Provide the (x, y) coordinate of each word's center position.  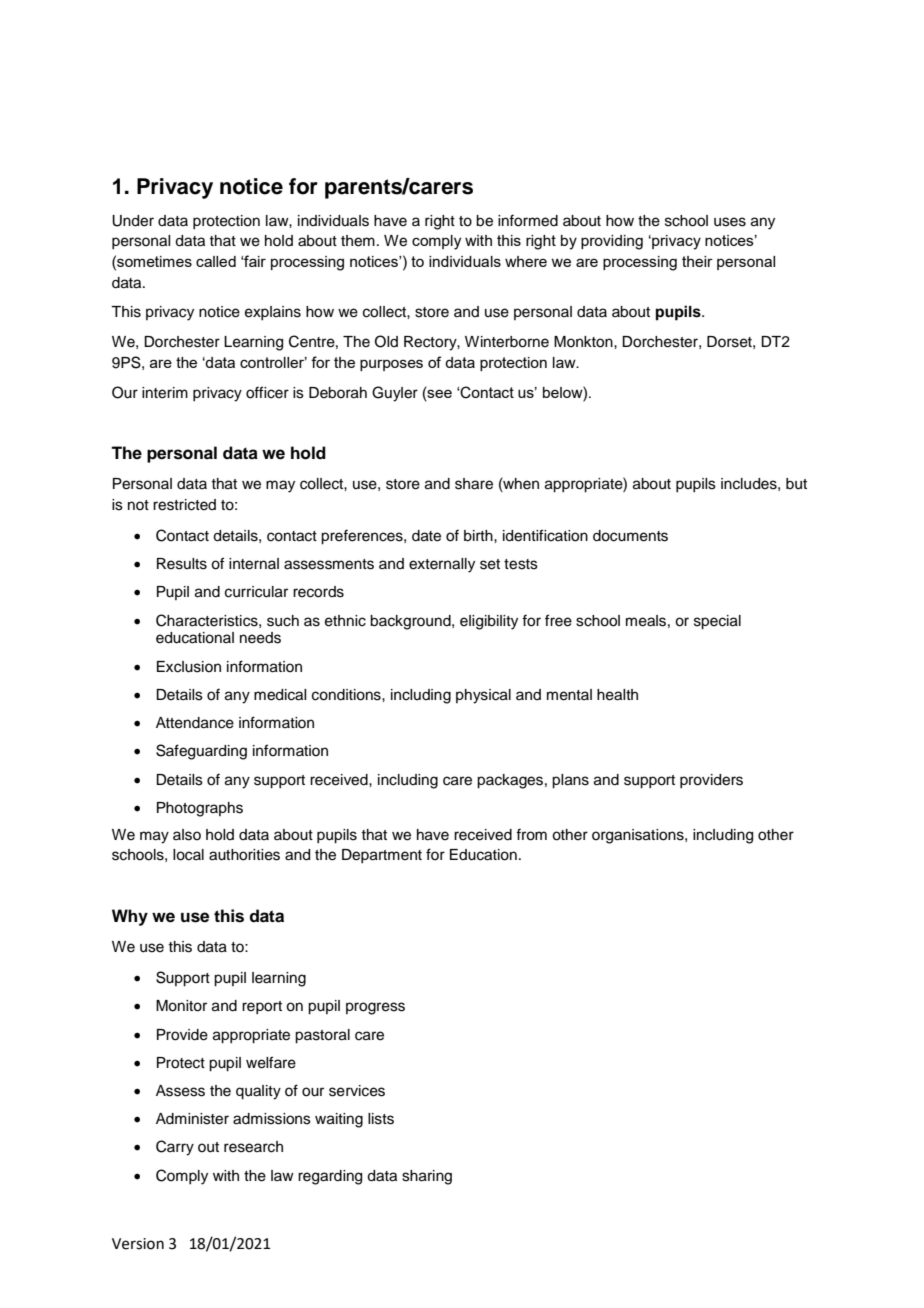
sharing (427, 1177)
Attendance (195, 723)
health (617, 695)
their (697, 261)
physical (483, 696)
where (526, 261)
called (216, 261)
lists (381, 1119)
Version (138, 1244)
